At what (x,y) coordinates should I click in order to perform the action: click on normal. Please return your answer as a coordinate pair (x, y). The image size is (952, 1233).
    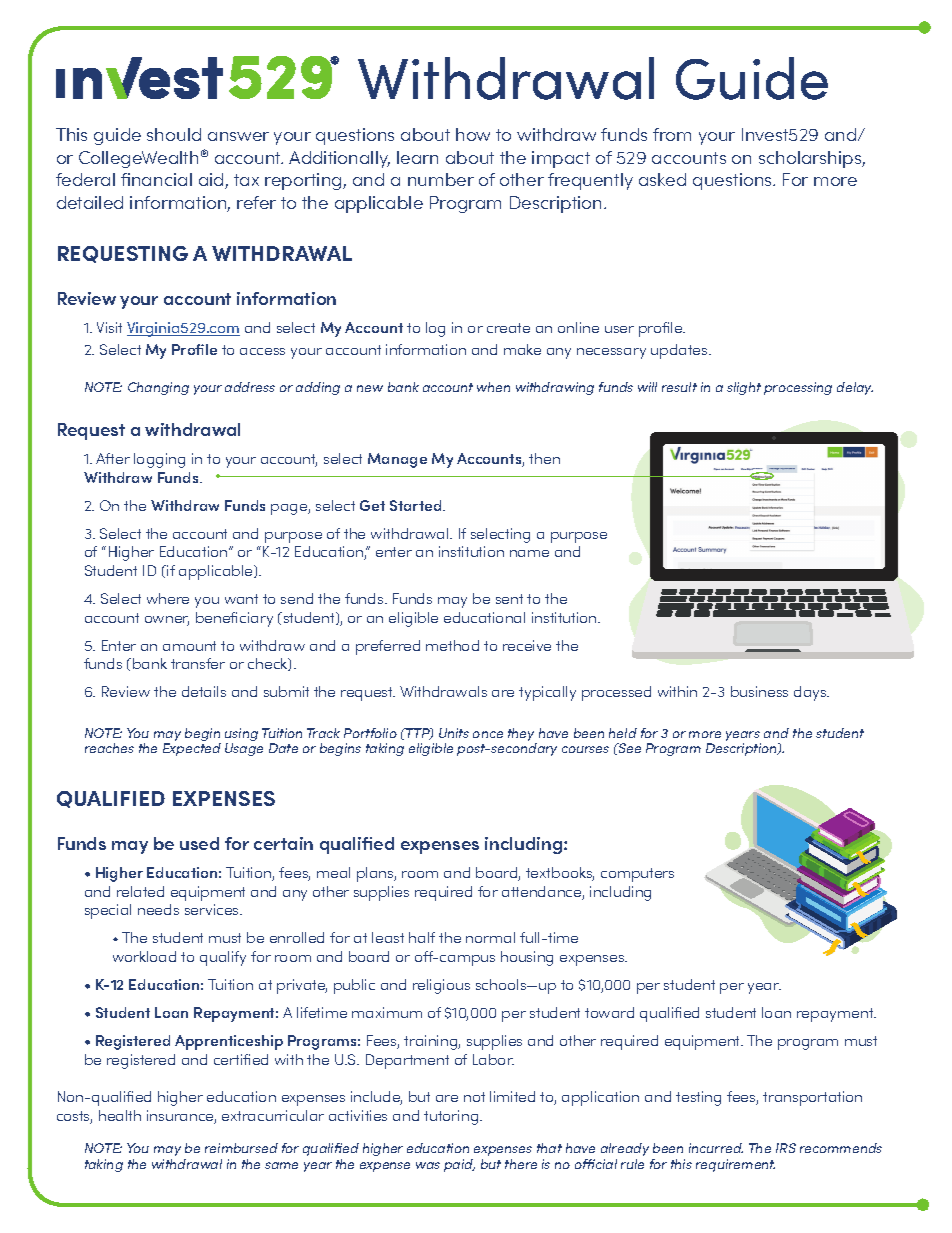
    Looking at the image, I should click on (490, 937).
